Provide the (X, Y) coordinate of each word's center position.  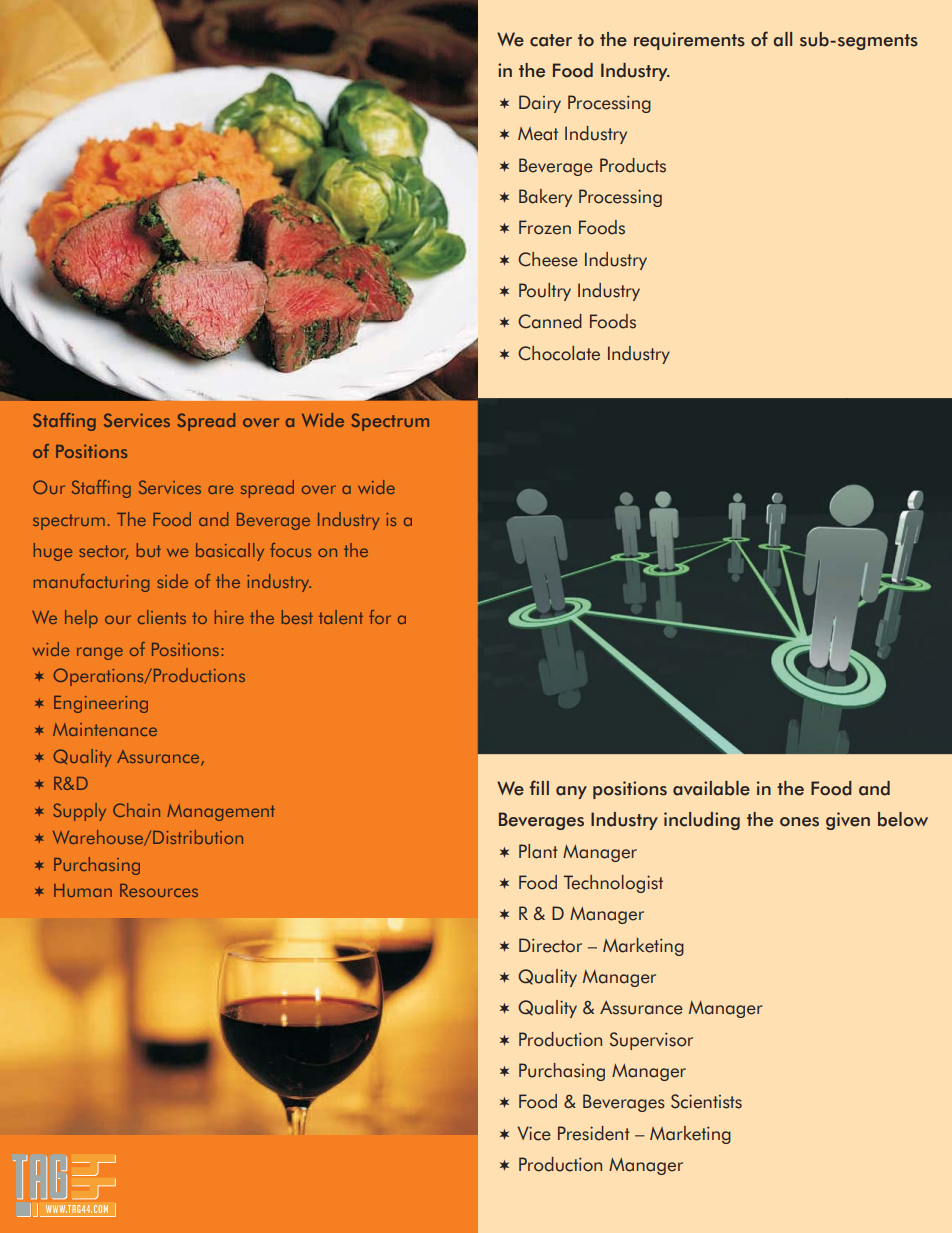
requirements (689, 41)
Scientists (706, 1101)
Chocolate (559, 353)
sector (103, 552)
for (380, 617)
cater (551, 40)
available (711, 788)
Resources (159, 890)
